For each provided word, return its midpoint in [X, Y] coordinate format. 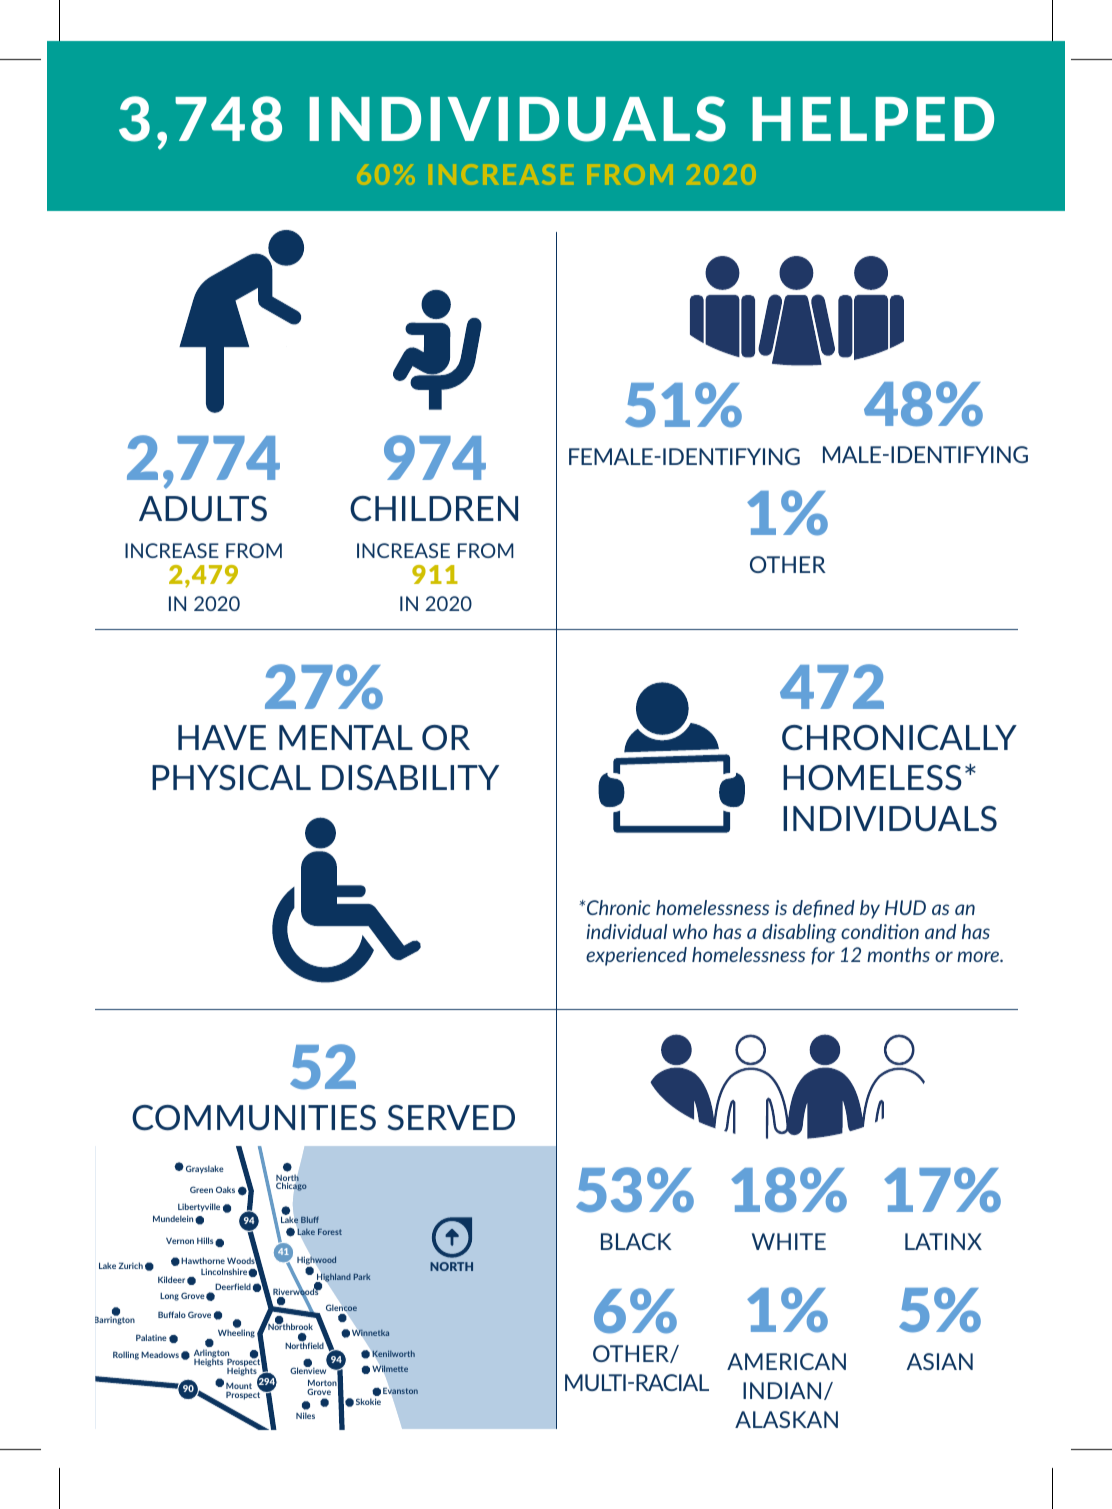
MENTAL [346, 737]
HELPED [873, 119]
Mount [239, 1387]
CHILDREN [434, 509]
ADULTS [203, 509]
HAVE [222, 737]
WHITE [789, 1241]
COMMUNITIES [254, 1118]
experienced [636, 956]
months [898, 954]
